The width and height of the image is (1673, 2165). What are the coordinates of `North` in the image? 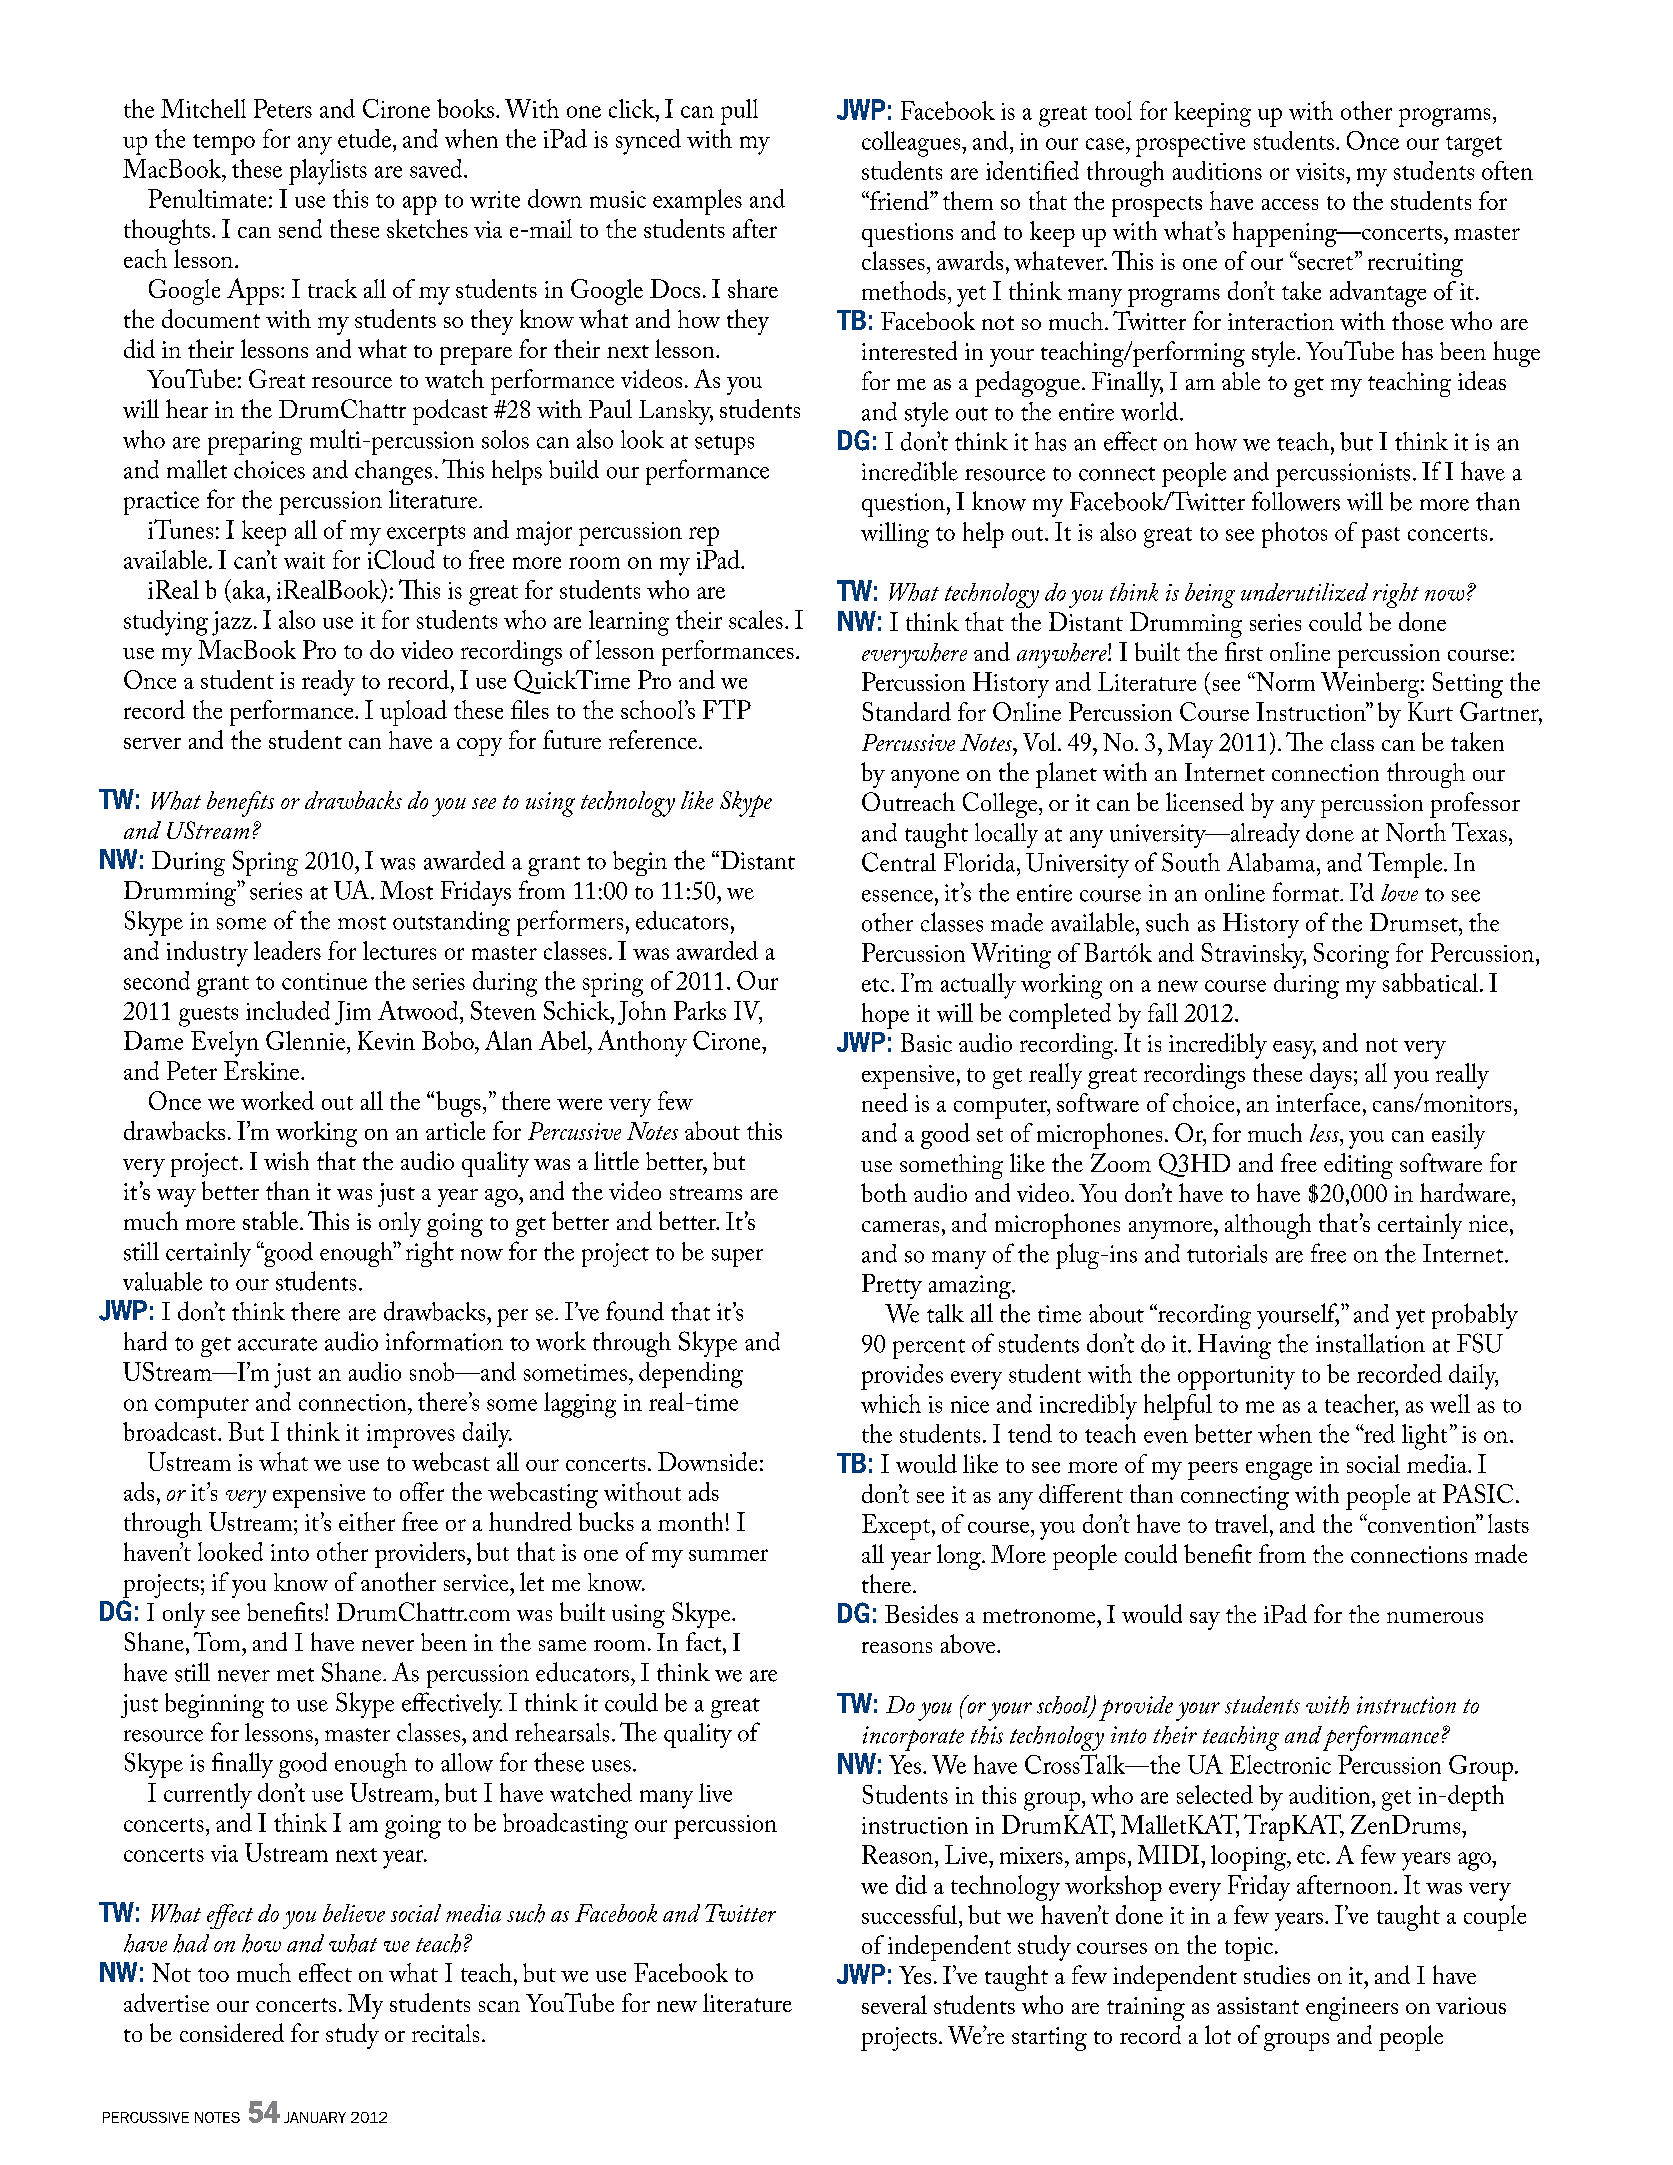 It's located at (1416, 832).
